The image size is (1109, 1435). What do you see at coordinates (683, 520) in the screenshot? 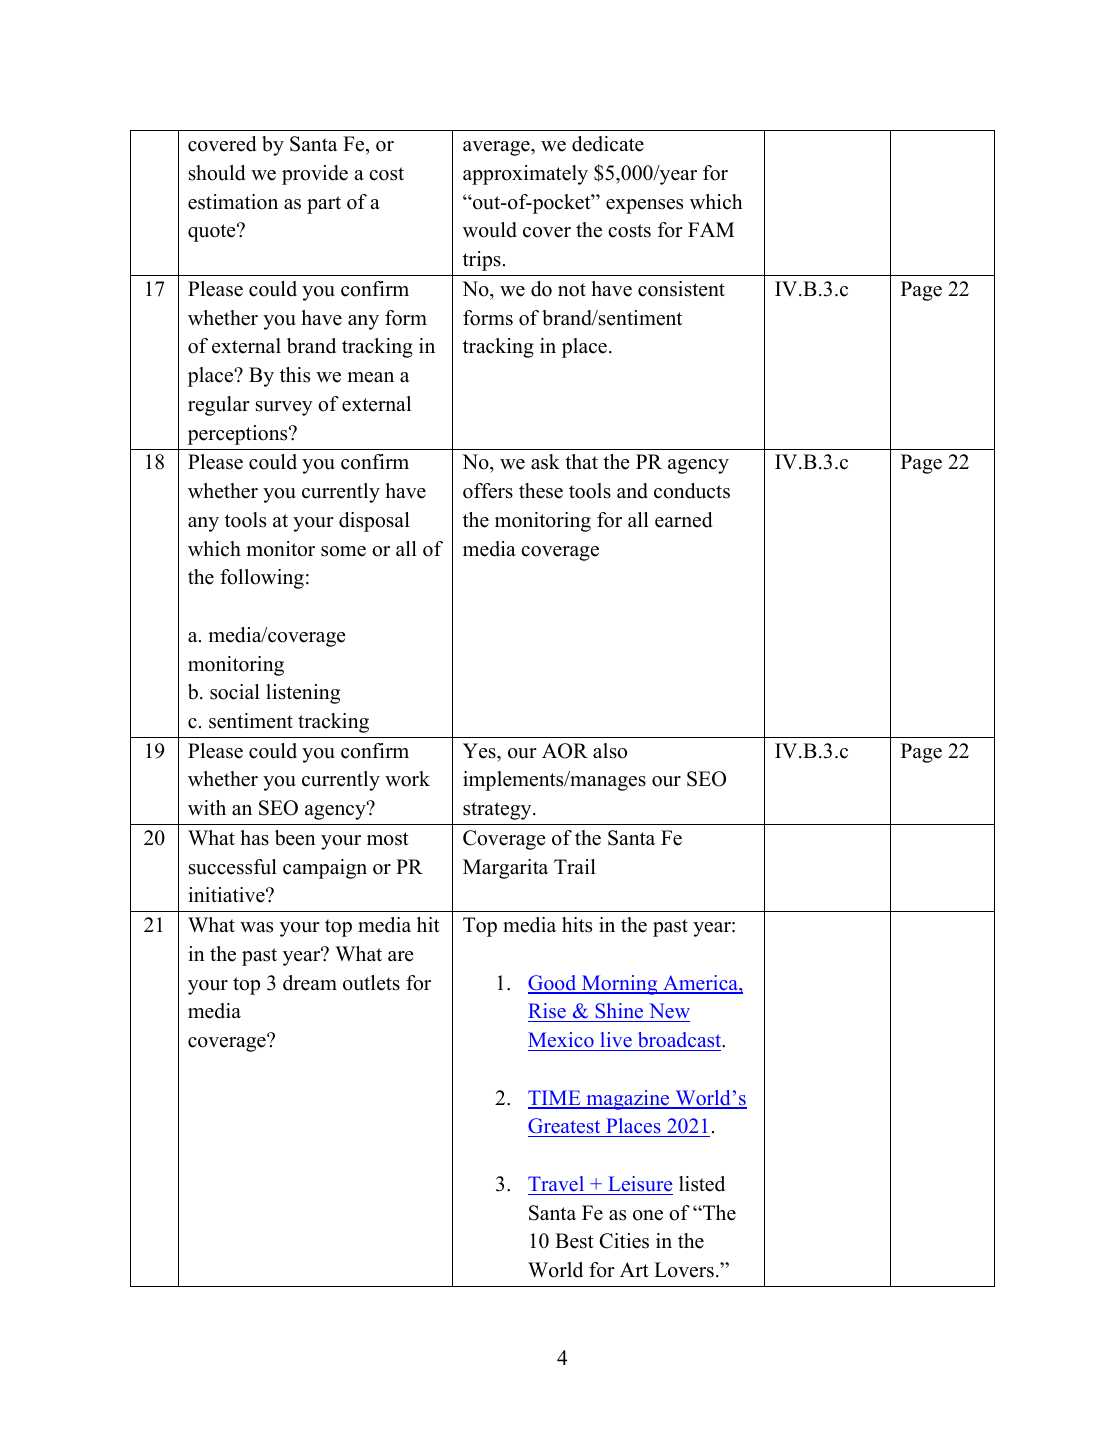
I see `earned` at bounding box center [683, 520].
